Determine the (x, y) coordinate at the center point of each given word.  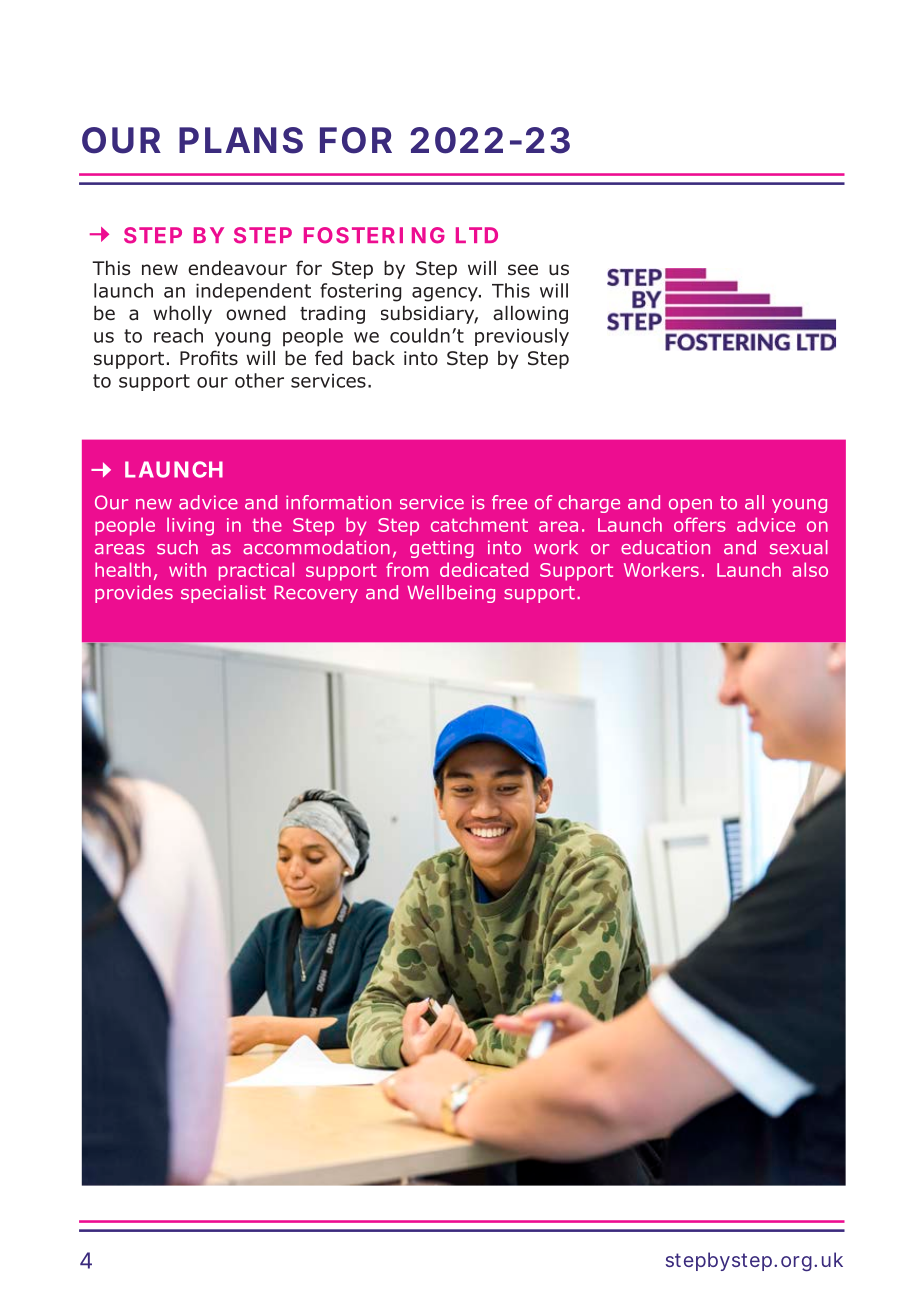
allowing (530, 314)
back (374, 358)
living (190, 526)
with (187, 569)
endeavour (237, 268)
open (690, 506)
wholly (182, 314)
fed (329, 358)
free (509, 502)
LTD (477, 235)
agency (446, 294)
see (523, 270)
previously (522, 337)
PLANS (241, 140)
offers (700, 524)
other (259, 380)
